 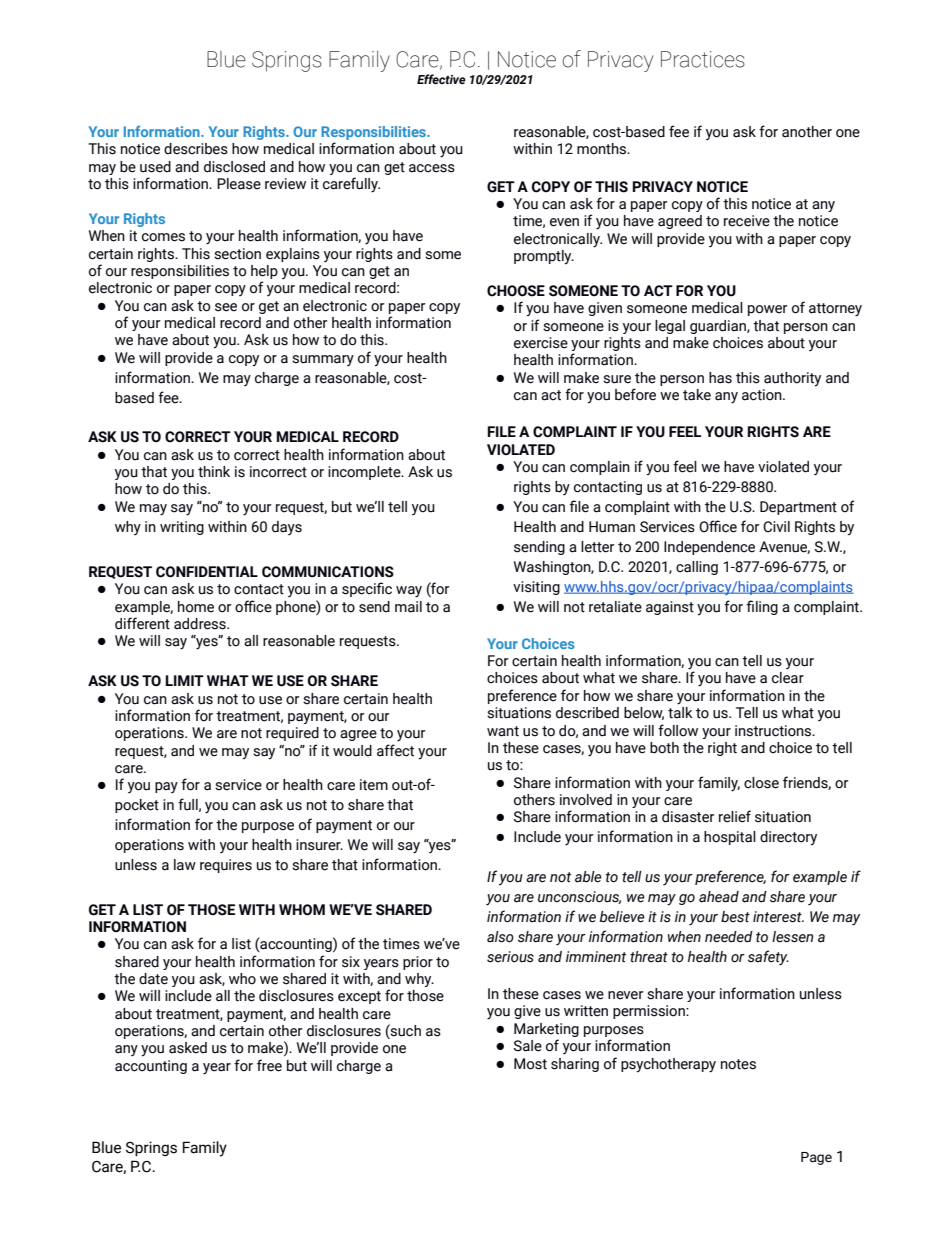 I want to click on free, so click(x=269, y=1065).
